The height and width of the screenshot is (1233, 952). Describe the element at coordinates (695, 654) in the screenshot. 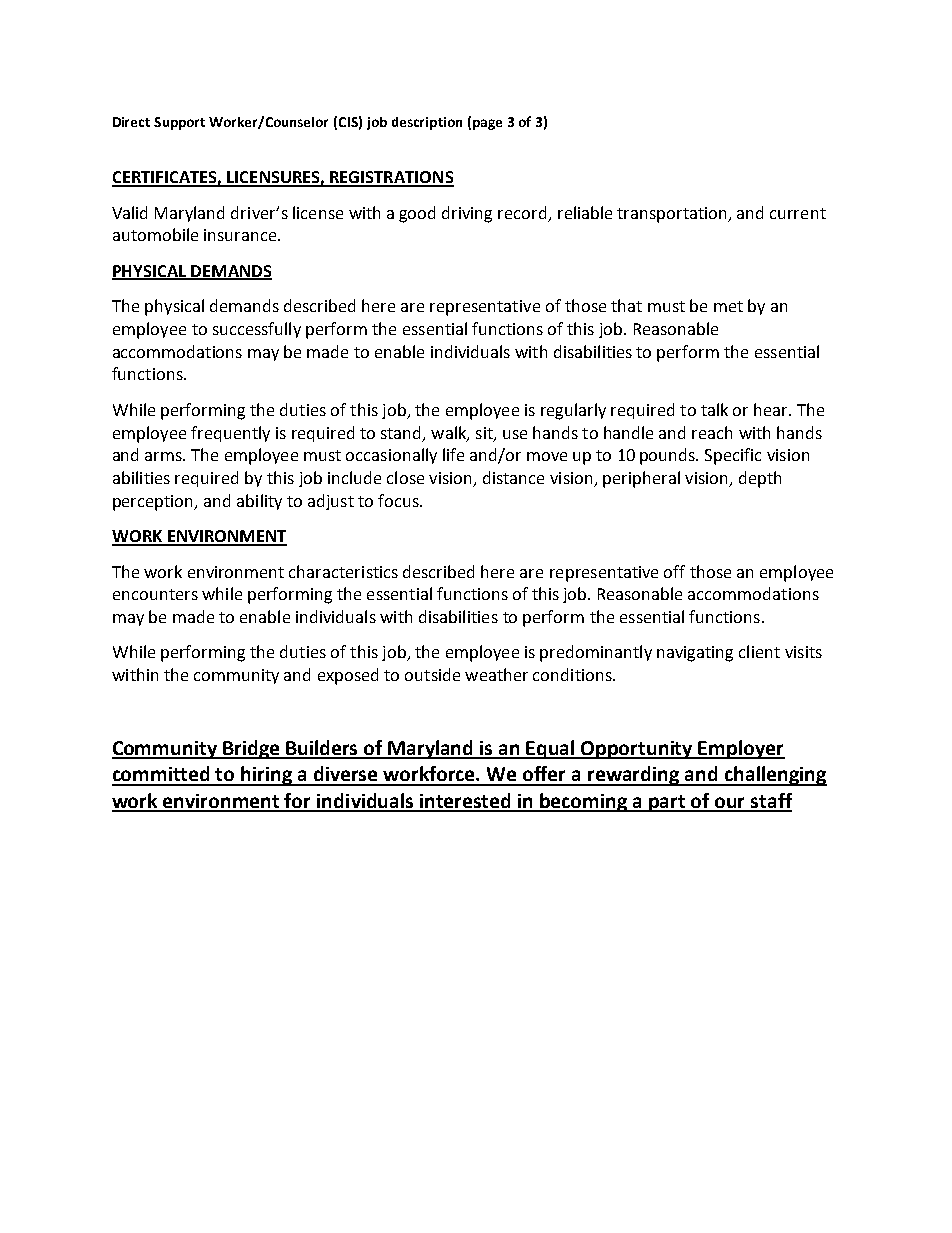

I see `navigating` at that location.
